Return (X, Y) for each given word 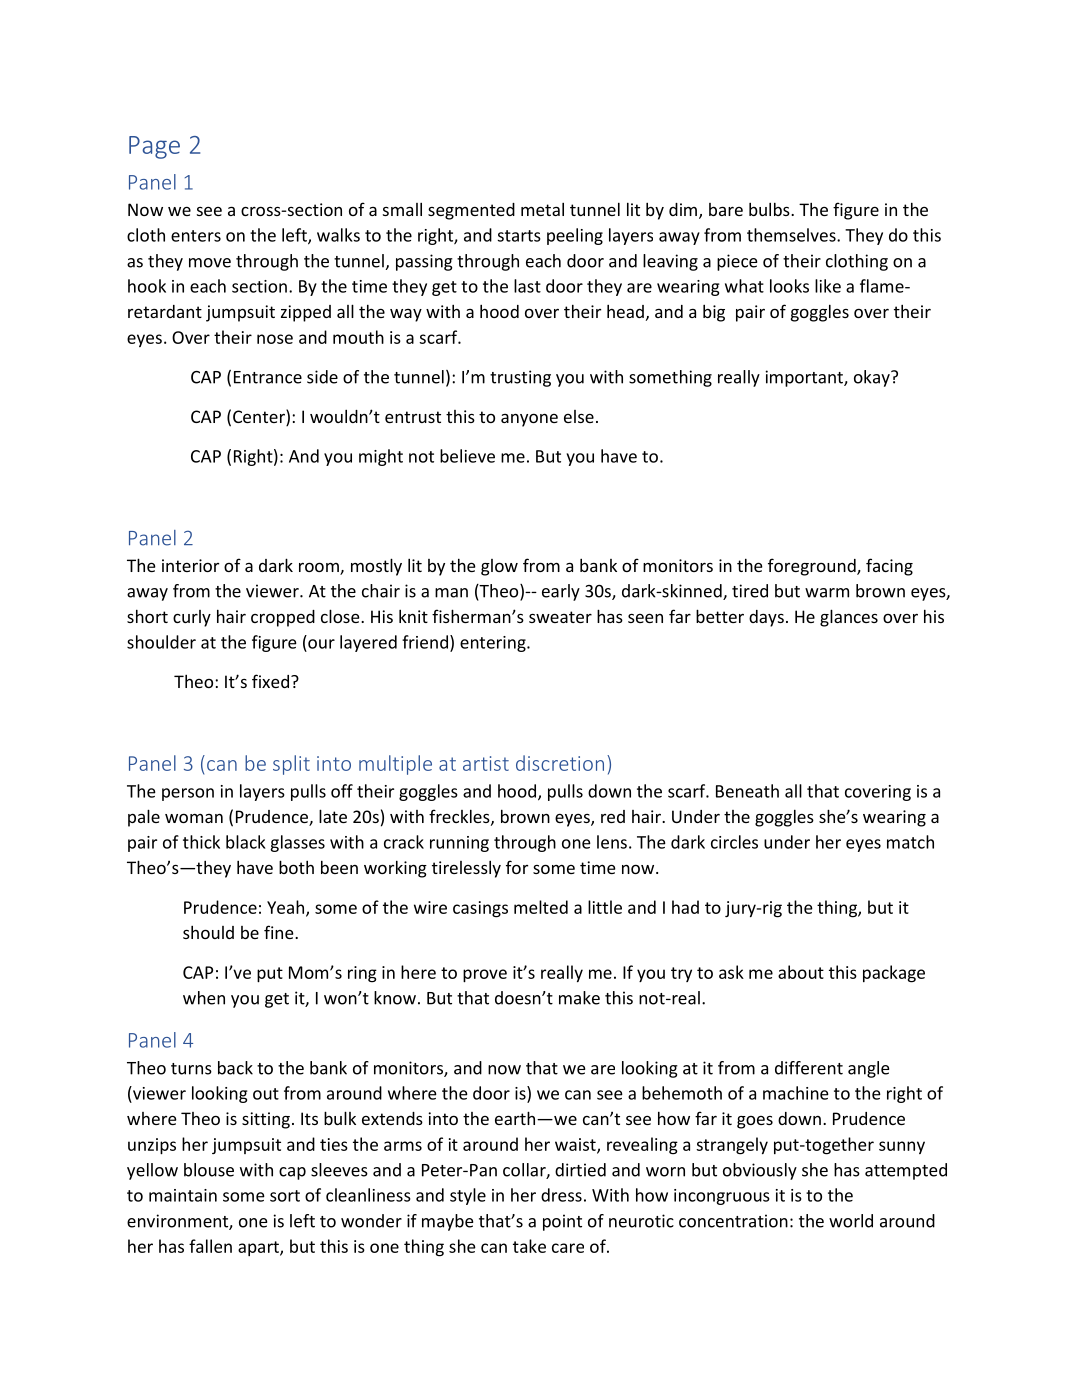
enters (196, 236)
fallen (210, 1246)
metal (542, 209)
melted (541, 907)
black (246, 842)
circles (734, 842)
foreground (813, 567)
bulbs (770, 209)
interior (190, 565)
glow (499, 567)
